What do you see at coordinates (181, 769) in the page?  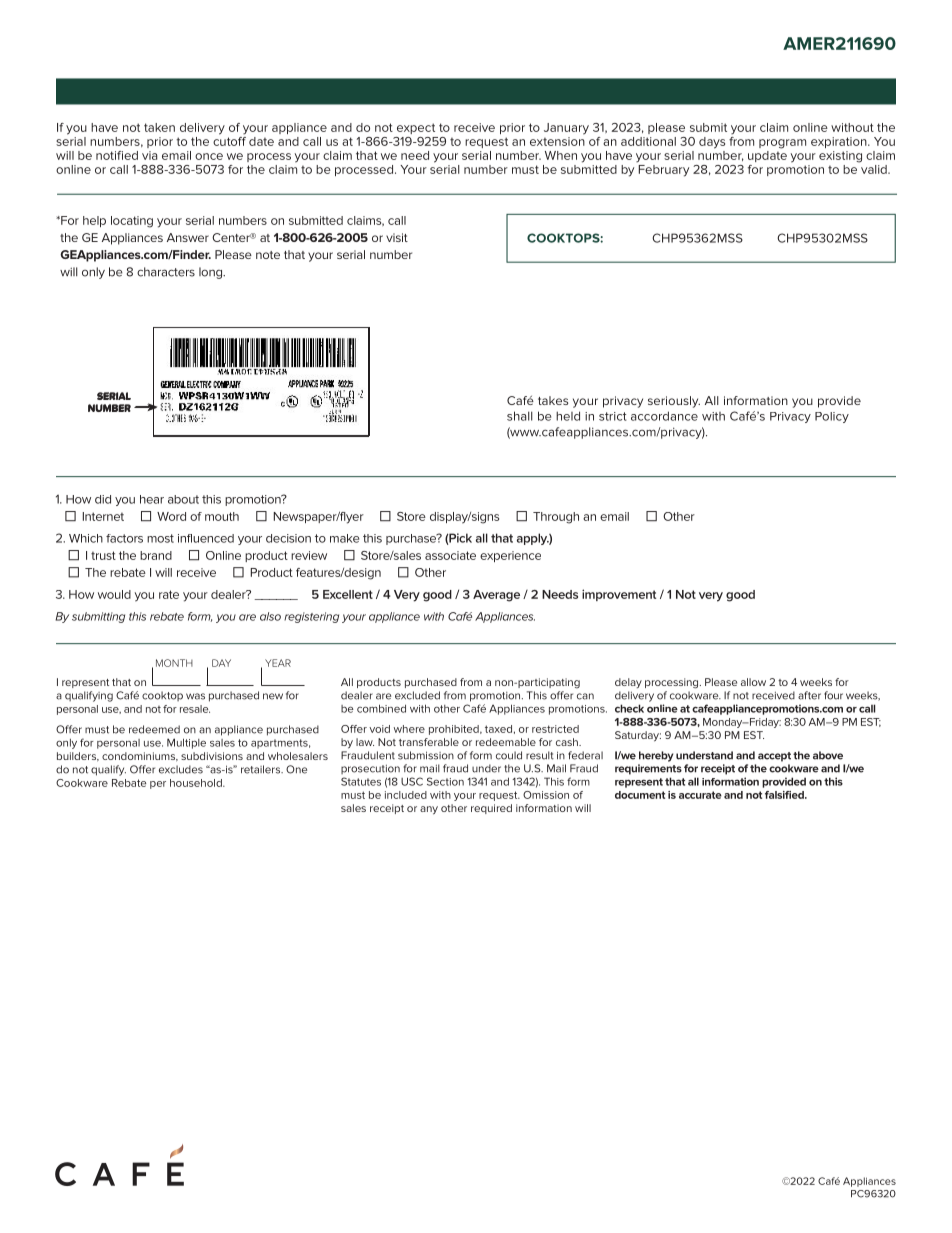 I see `excludes` at bounding box center [181, 769].
